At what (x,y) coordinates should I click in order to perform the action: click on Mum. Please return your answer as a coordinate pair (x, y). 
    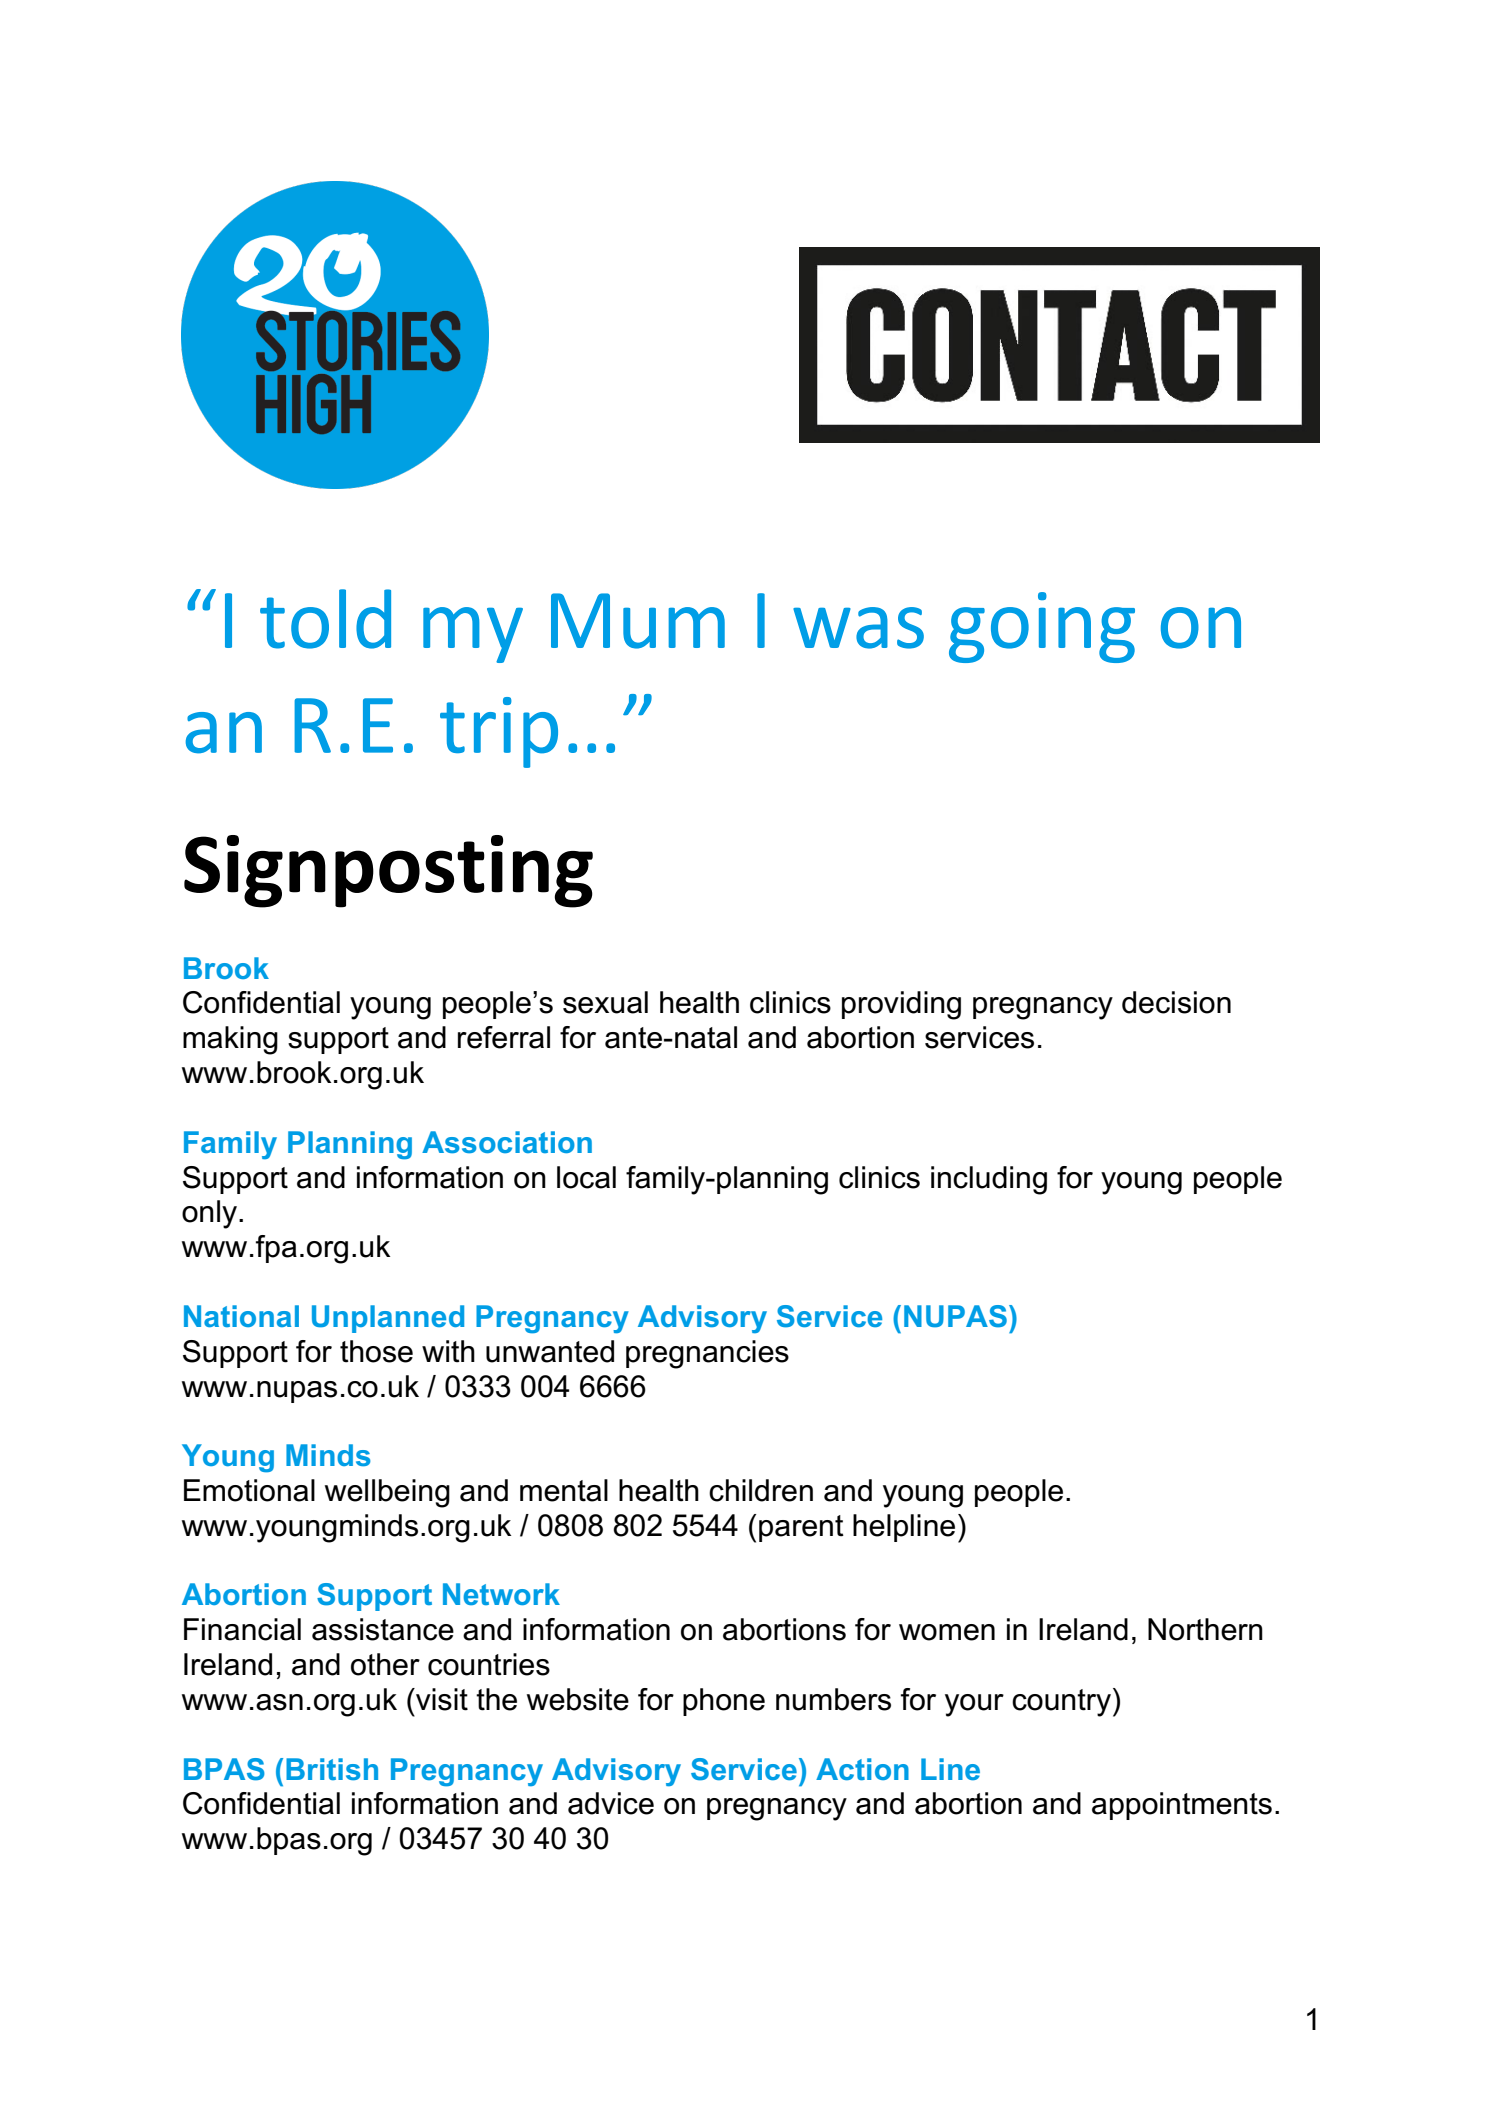
    Looking at the image, I should click on (638, 621).
